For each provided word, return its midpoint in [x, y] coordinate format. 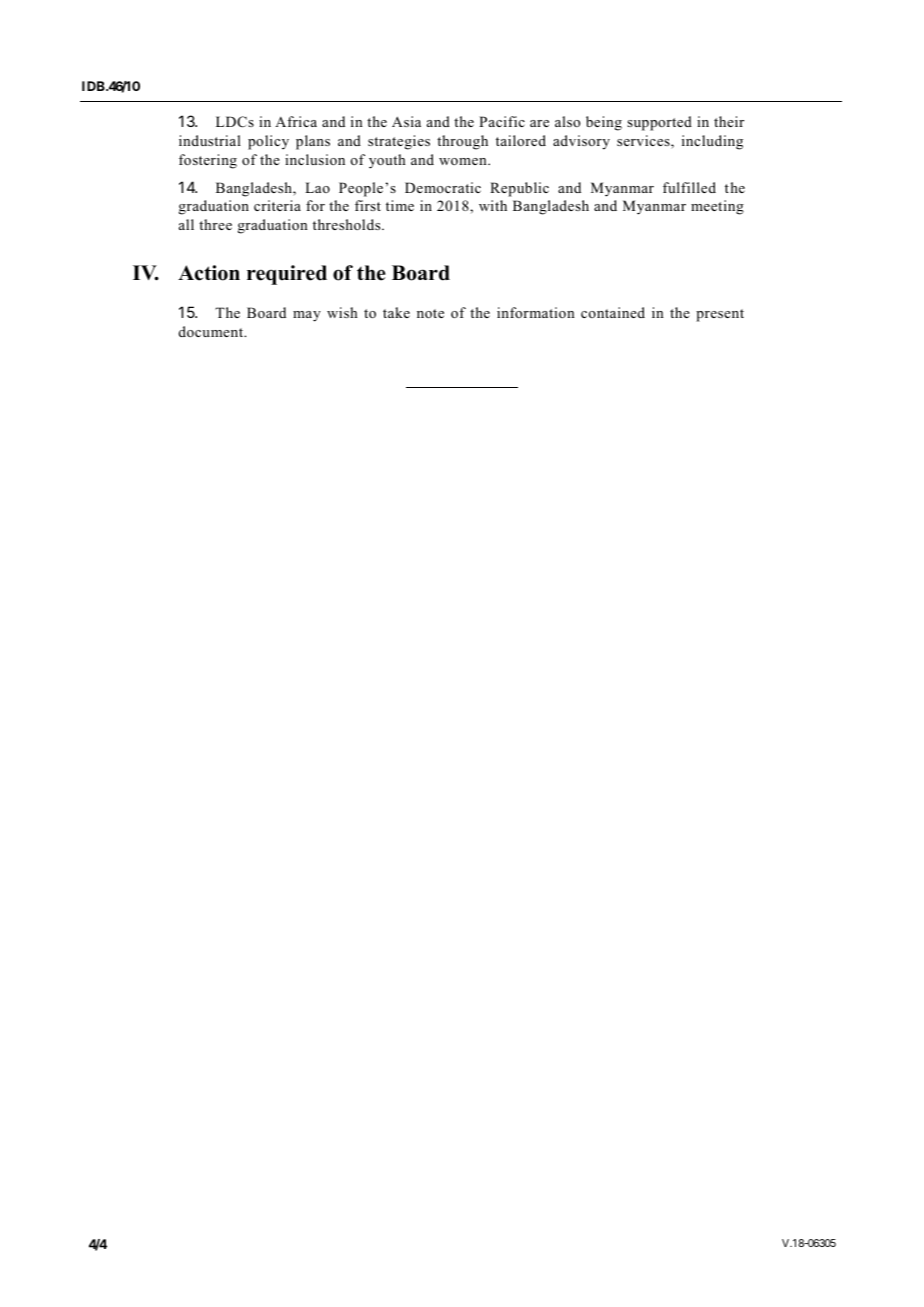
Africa [296, 121]
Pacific [502, 121]
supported [659, 123]
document [212, 331]
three [215, 224]
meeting [717, 207]
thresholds [348, 224]
